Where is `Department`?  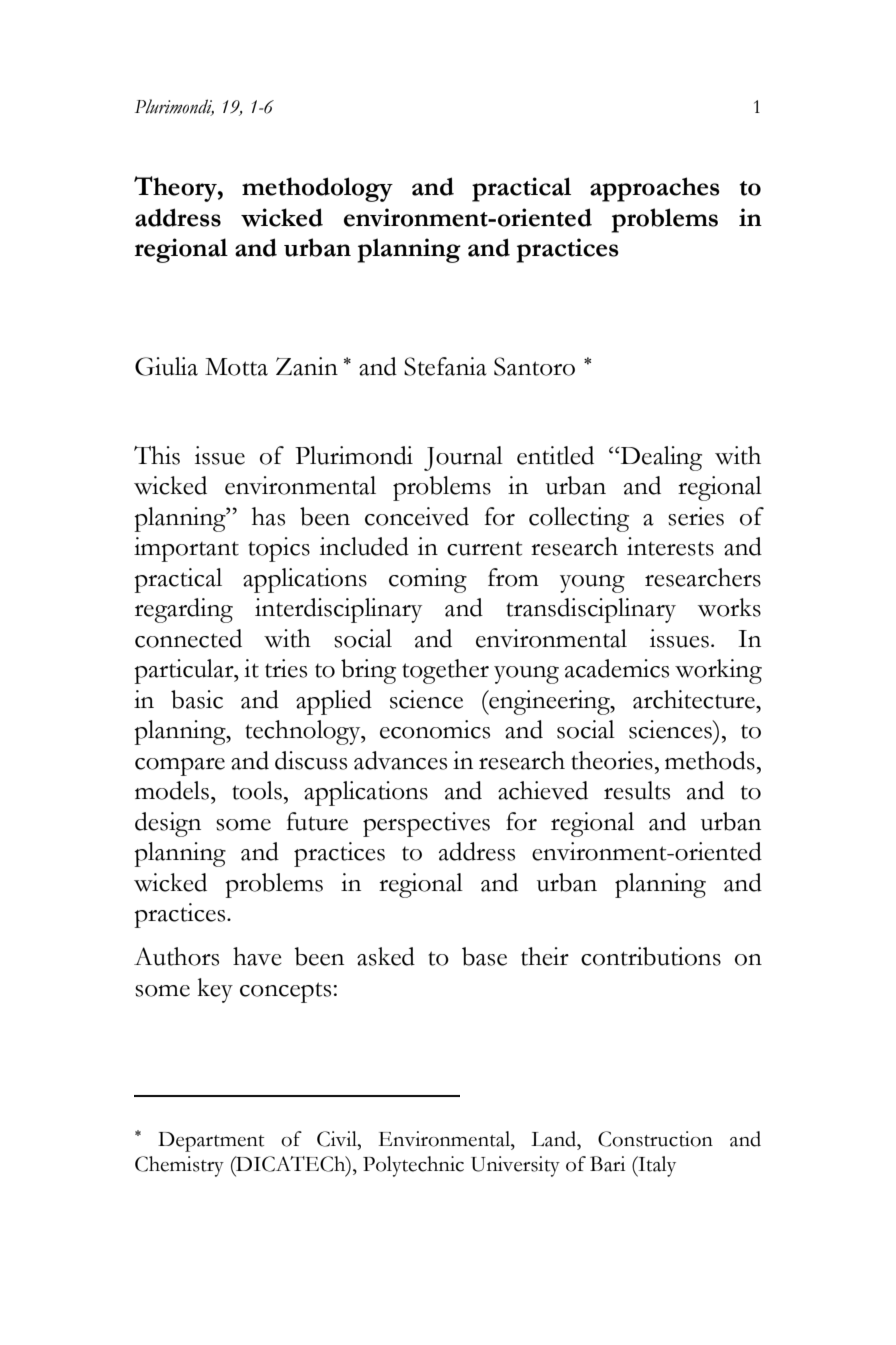 Department is located at coordinates (211, 1142).
